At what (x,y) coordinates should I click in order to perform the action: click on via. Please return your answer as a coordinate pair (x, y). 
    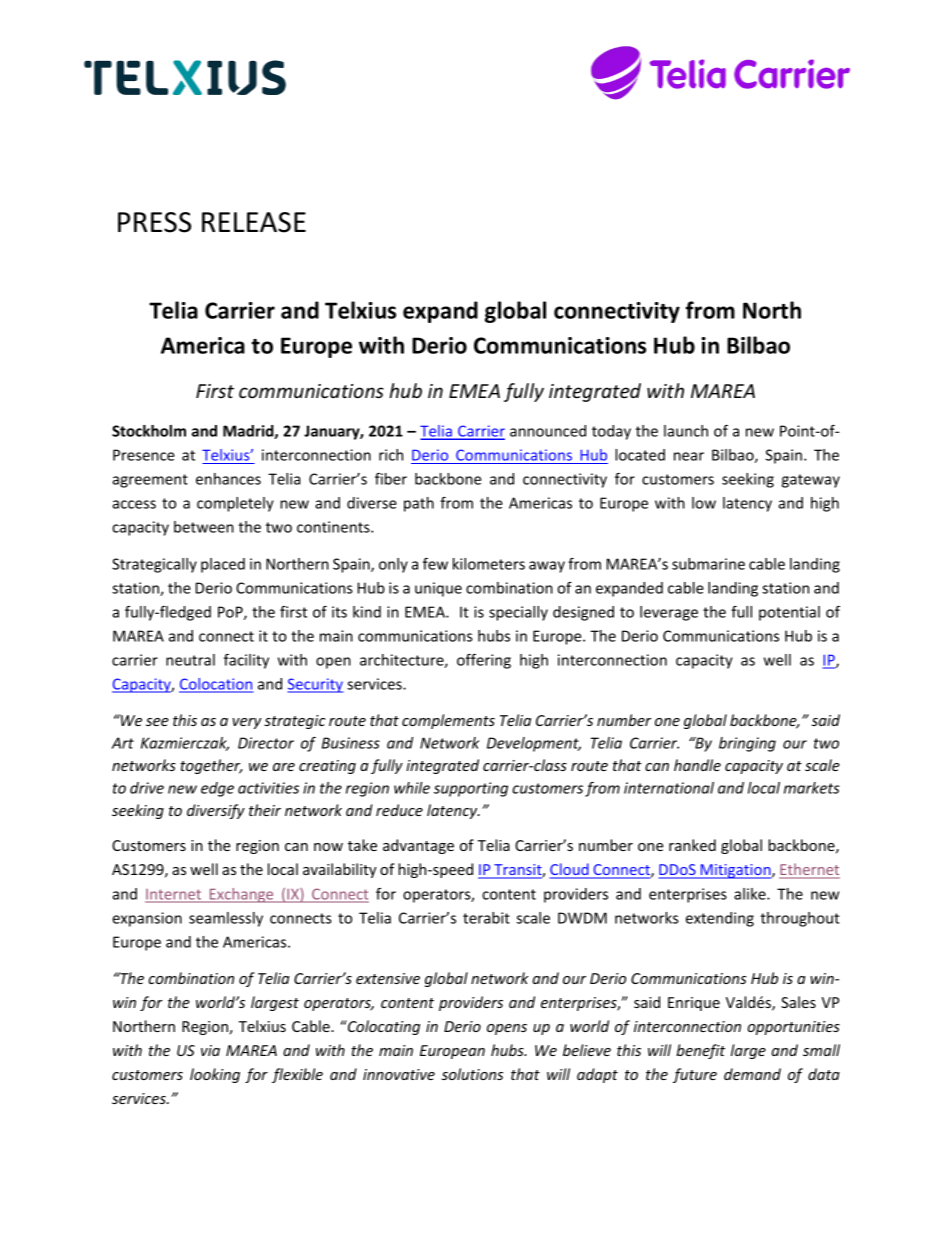
    Looking at the image, I should click on (210, 1050).
